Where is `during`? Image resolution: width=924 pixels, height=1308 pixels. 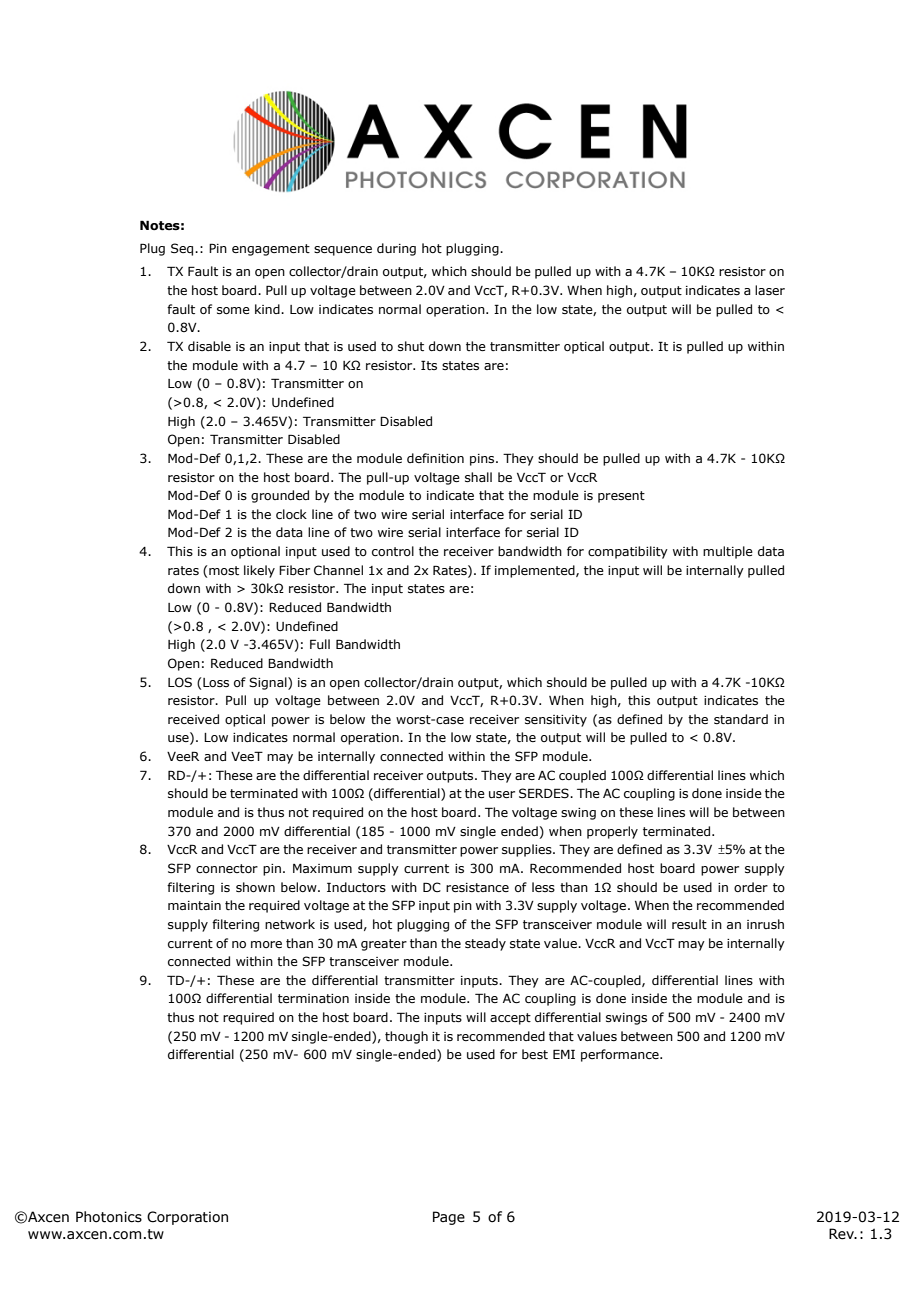
during is located at coordinates (396, 249).
